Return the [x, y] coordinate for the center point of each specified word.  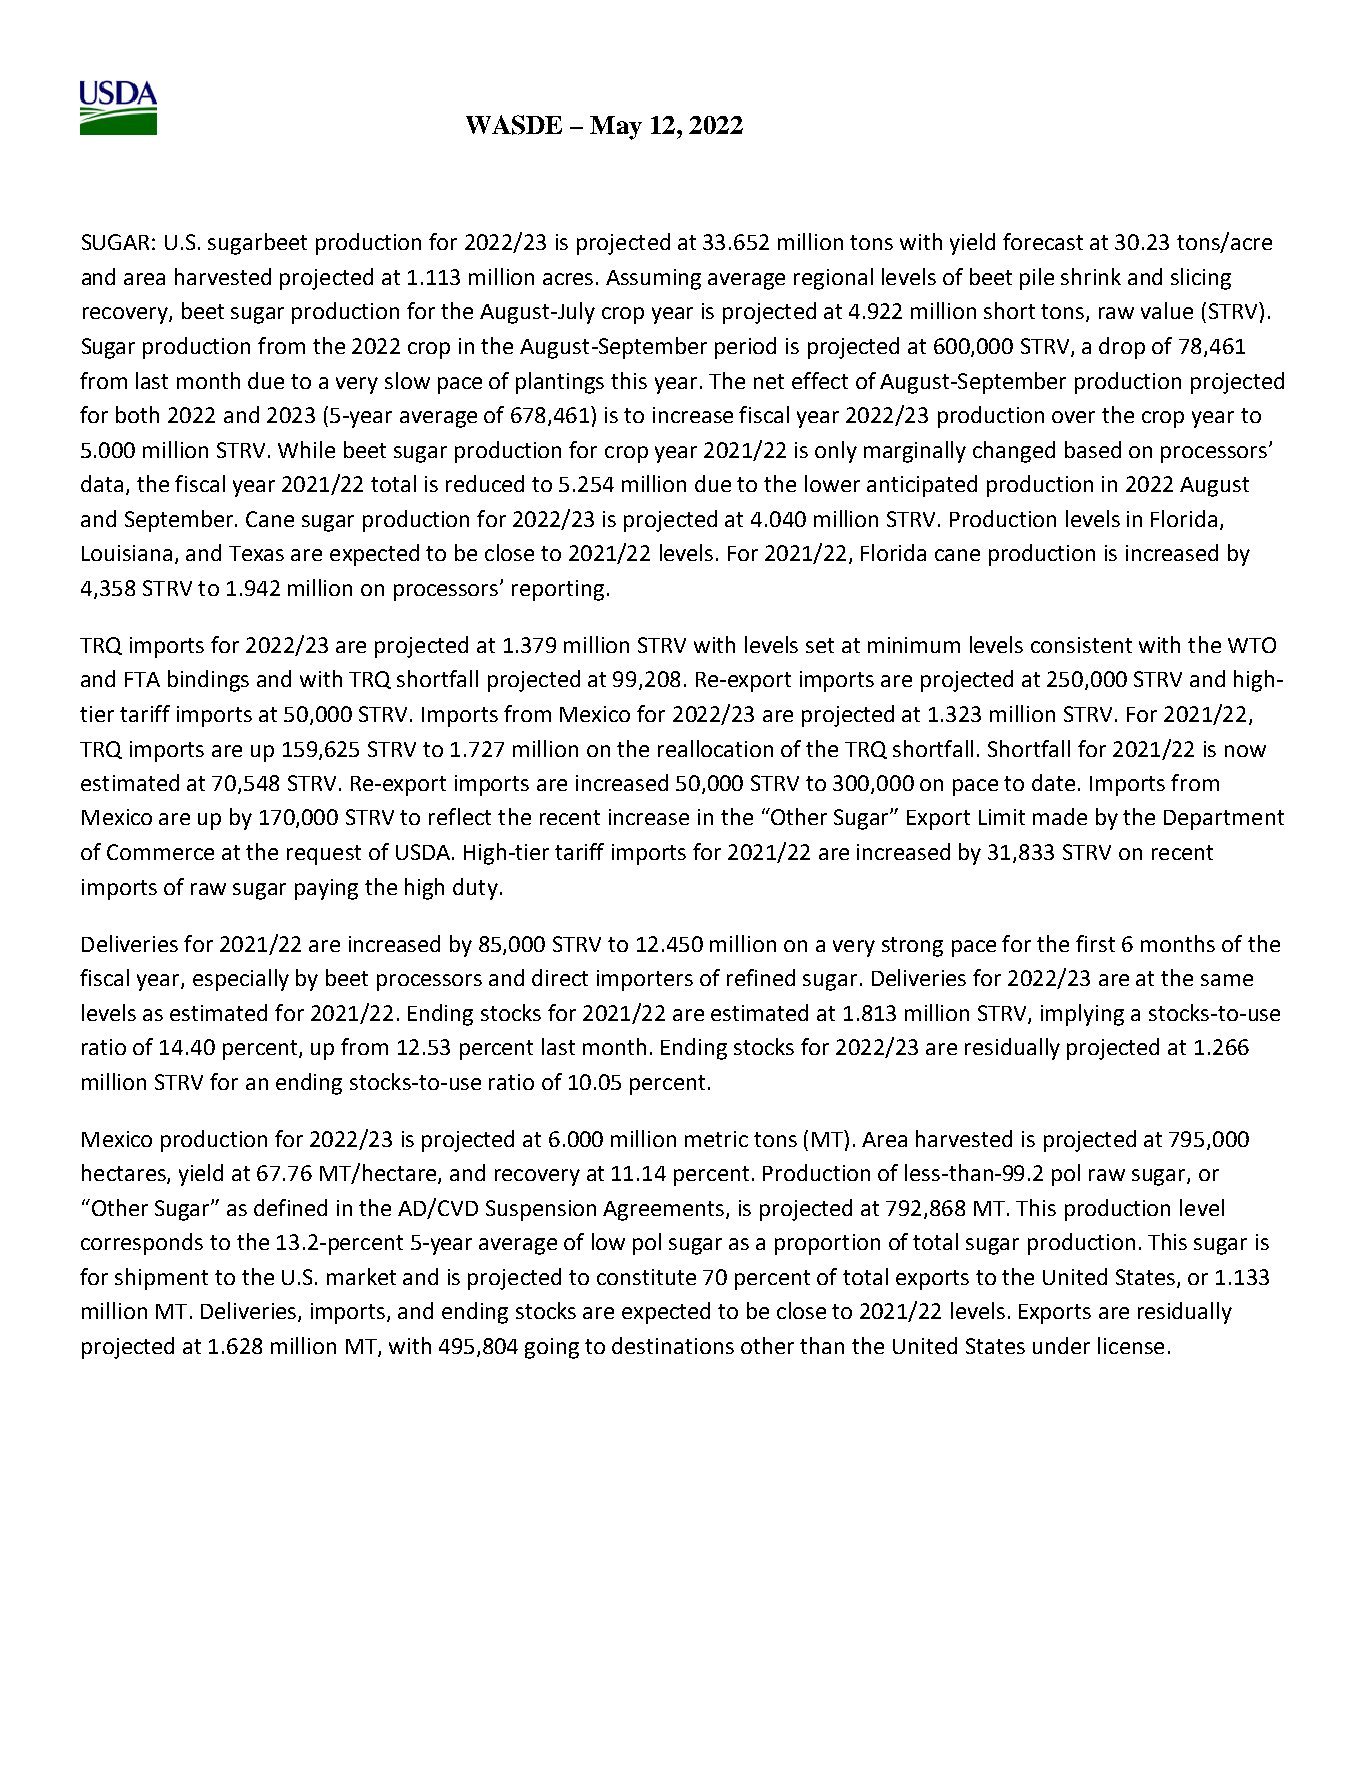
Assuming [653, 279]
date [1053, 782]
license [1131, 1345]
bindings [208, 681]
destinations [673, 1345]
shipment [161, 1279]
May [616, 128]
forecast [1043, 241]
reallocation [715, 748]
